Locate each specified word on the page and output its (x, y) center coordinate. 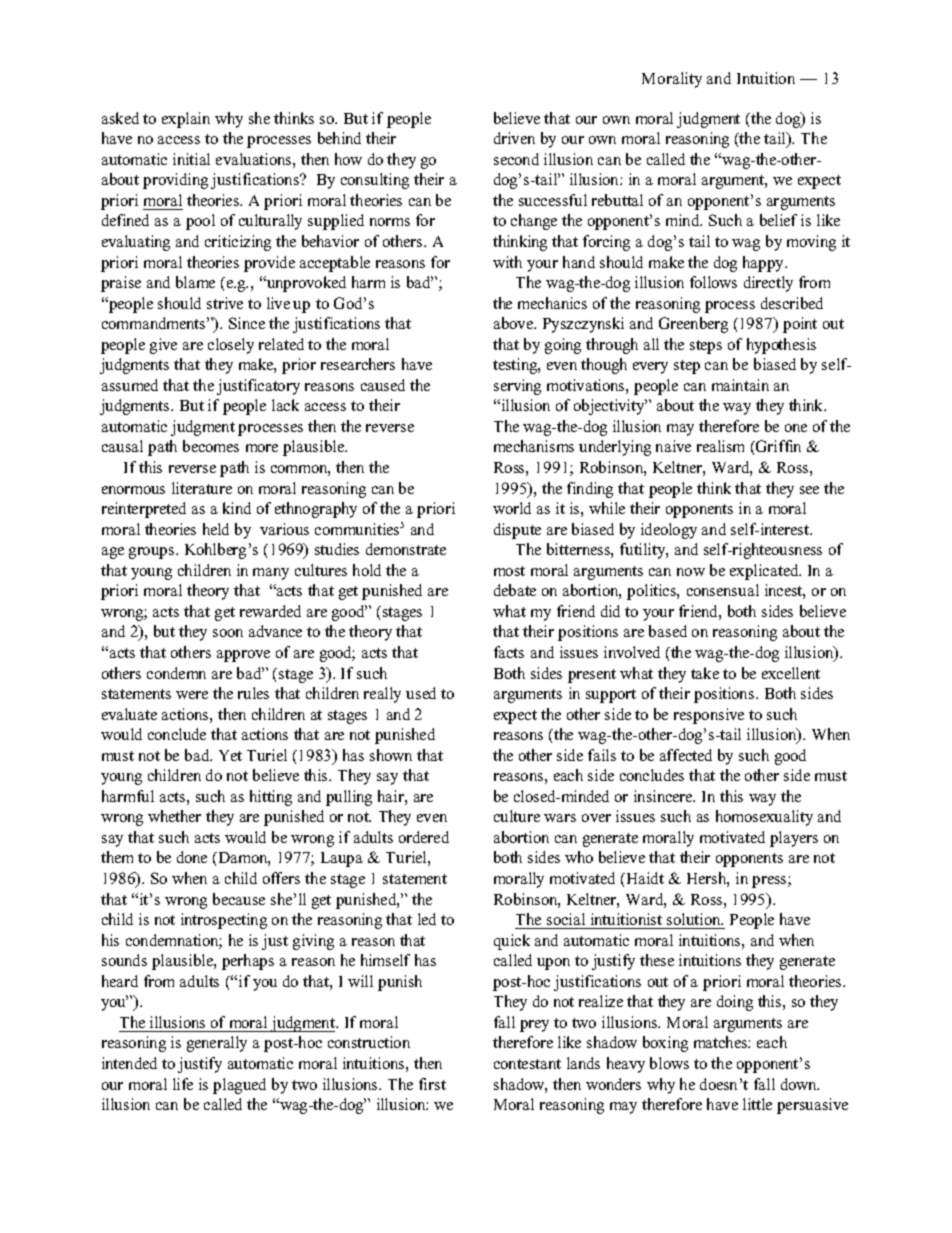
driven (514, 138)
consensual (723, 590)
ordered (424, 837)
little (757, 1104)
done (192, 857)
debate (515, 590)
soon (228, 633)
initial (191, 159)
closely (231, 346)
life (183, 1084)
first (432, 1084)
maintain (740, 385)
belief (778, 220)
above (514, 323)
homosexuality (764, 818)
